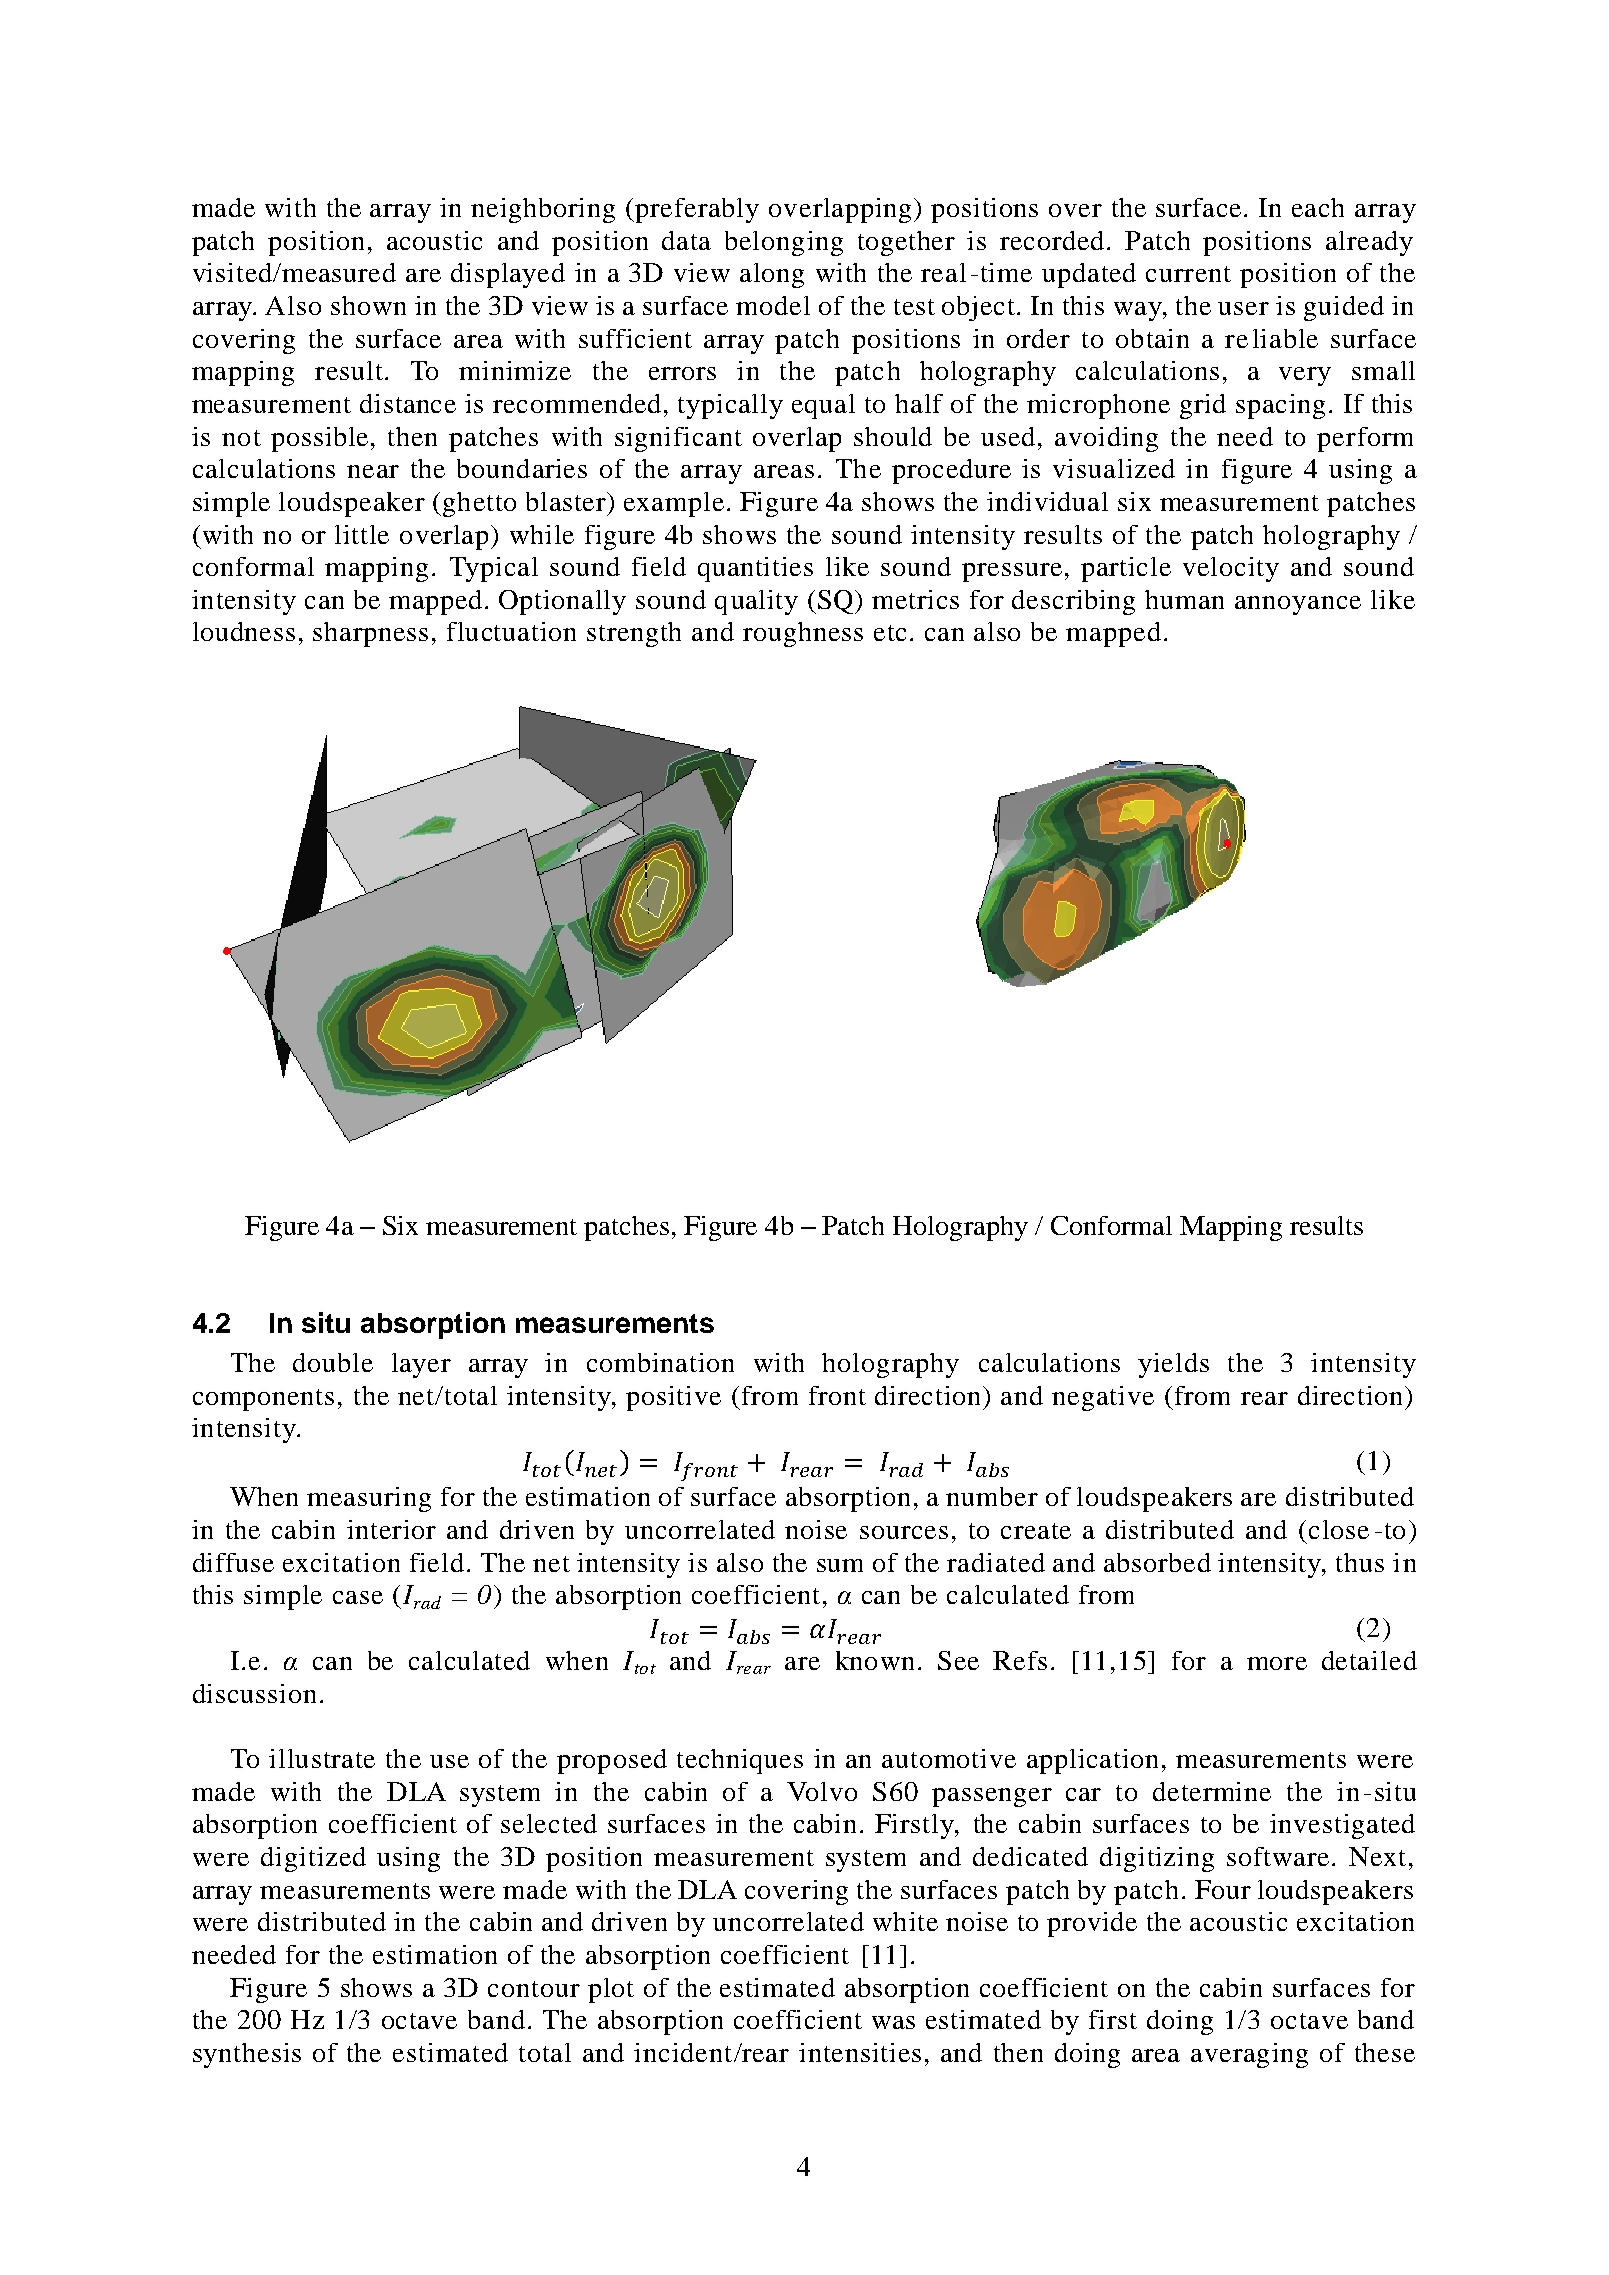 The width and height of the screenshot is (1609, 2275). Describe the element at coordinates (860, 2052) in the screenshot. I see `intensities` at that location.
